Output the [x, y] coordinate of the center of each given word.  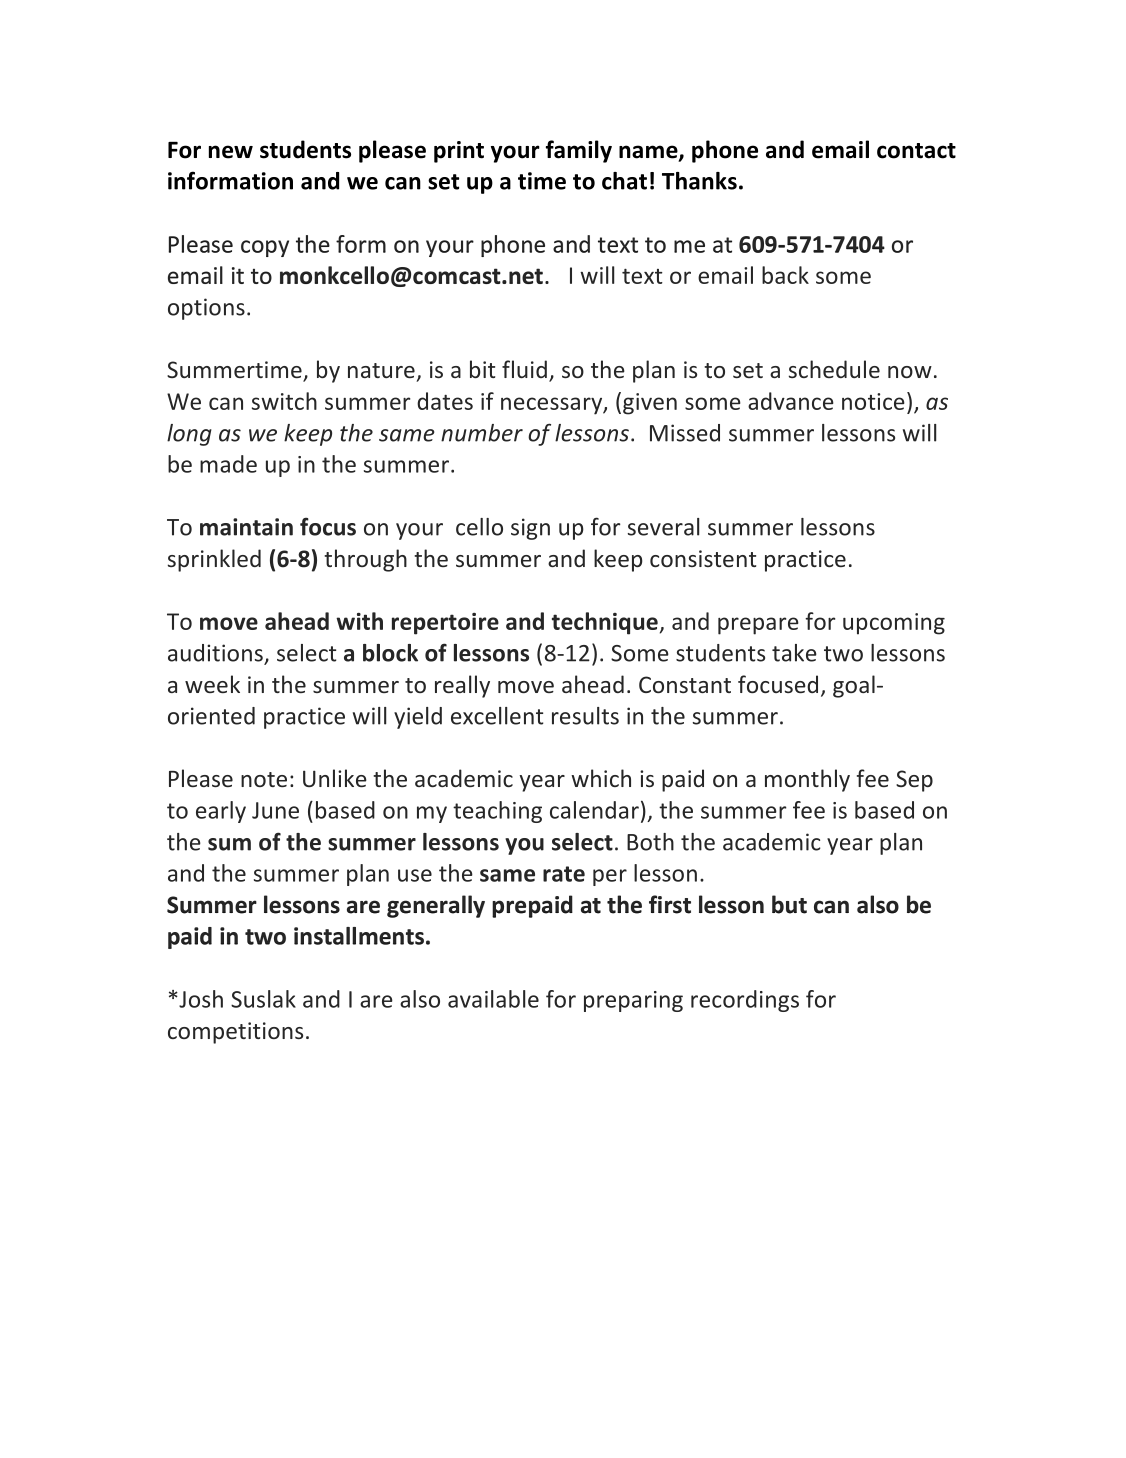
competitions [235, 1033]
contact [916, 151]
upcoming [894, 624]
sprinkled [214, 560]
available [493, 999]
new [231, 152]
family [579, 151]
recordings [745, 1001]
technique [605, 623]
